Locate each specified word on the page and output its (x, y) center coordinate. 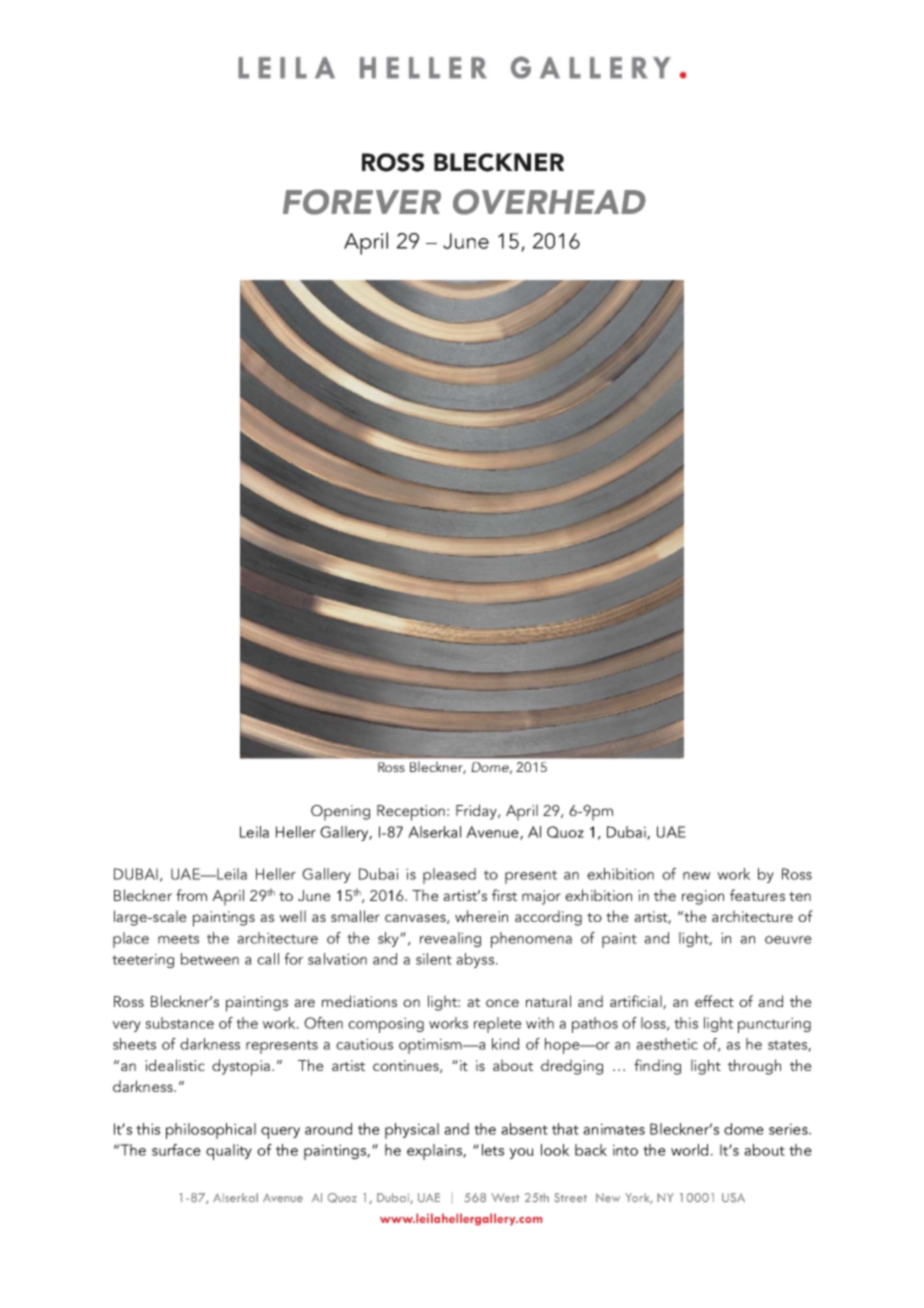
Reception (411, 813)
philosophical (211, 1131)
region (703, 897)
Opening (340, 813)
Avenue (493, 833)
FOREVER (362, 202)
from (191, 895)
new (697, 876)
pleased (449, 876)
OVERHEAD (549, 202)
